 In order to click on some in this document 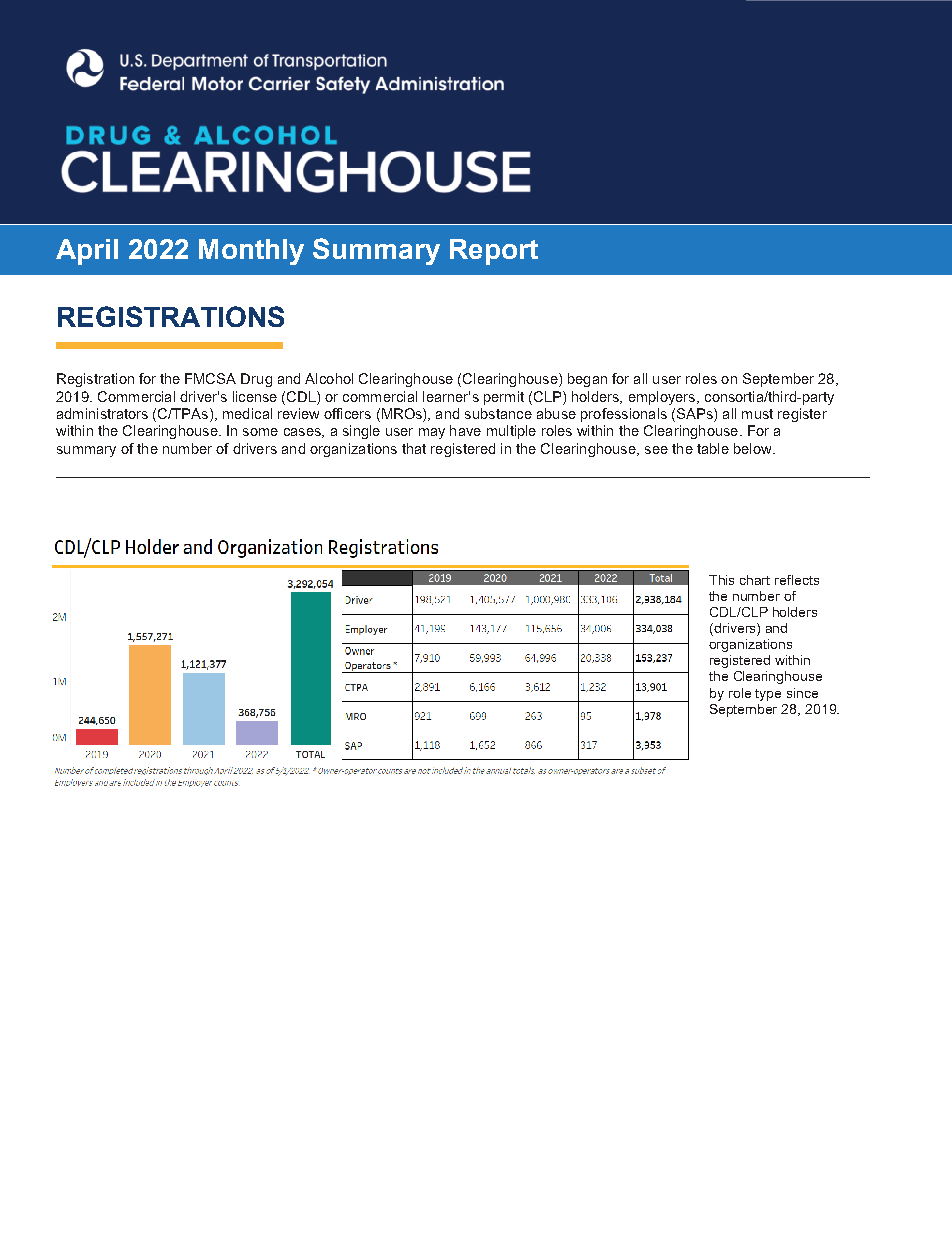, I will do `click(260, 432)`.
